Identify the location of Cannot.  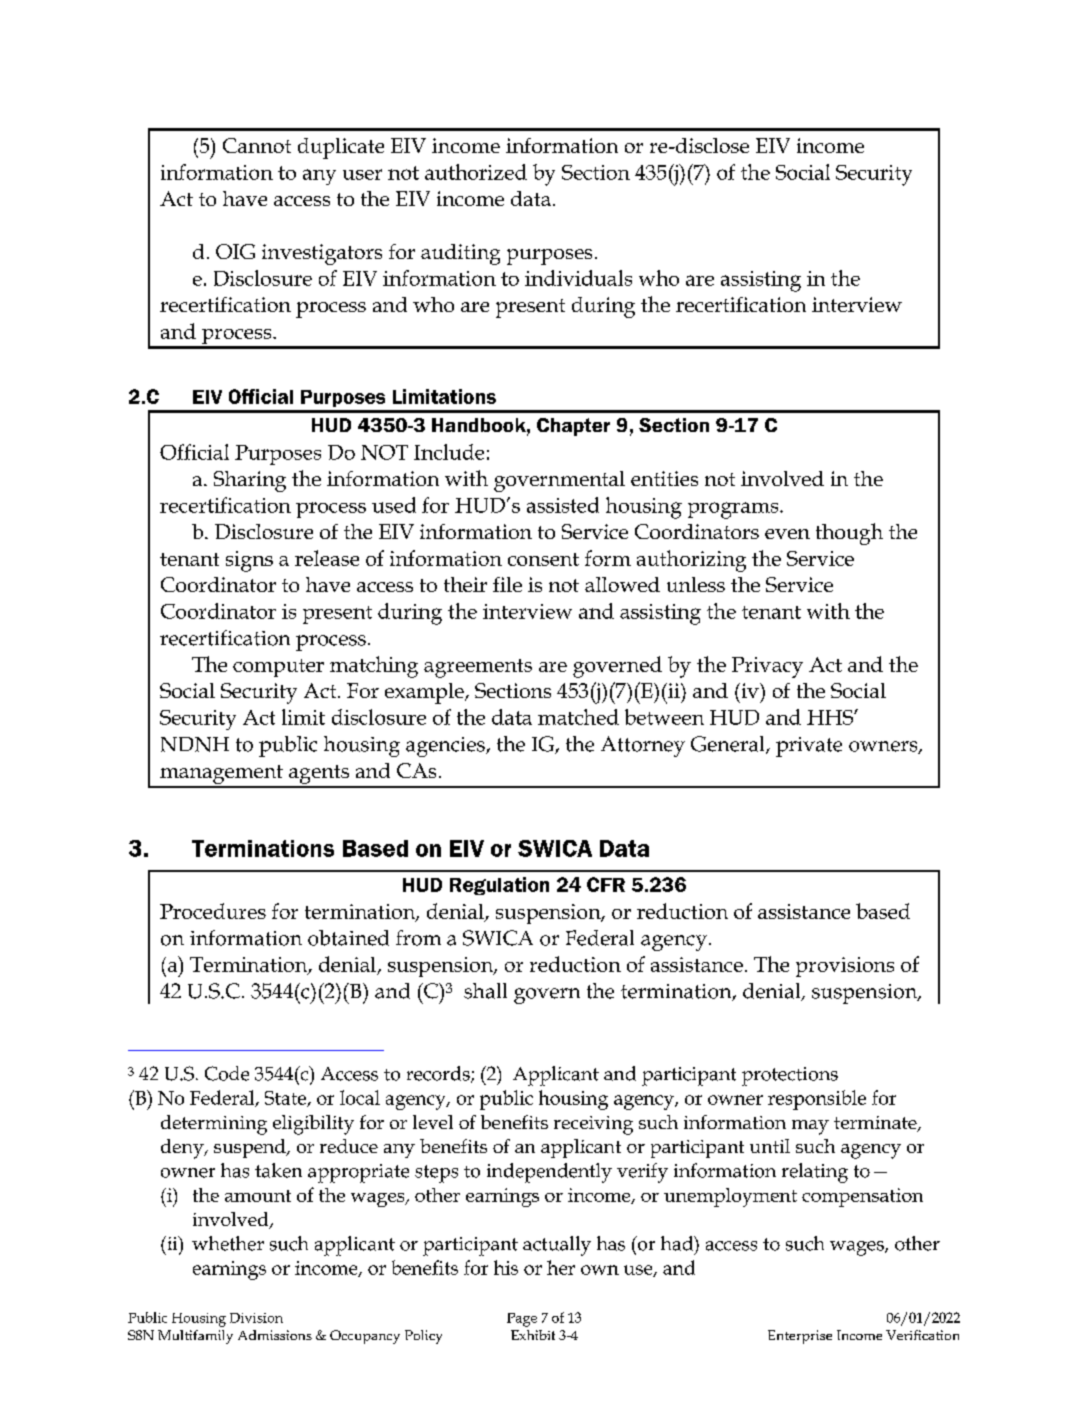
(257, 145).
